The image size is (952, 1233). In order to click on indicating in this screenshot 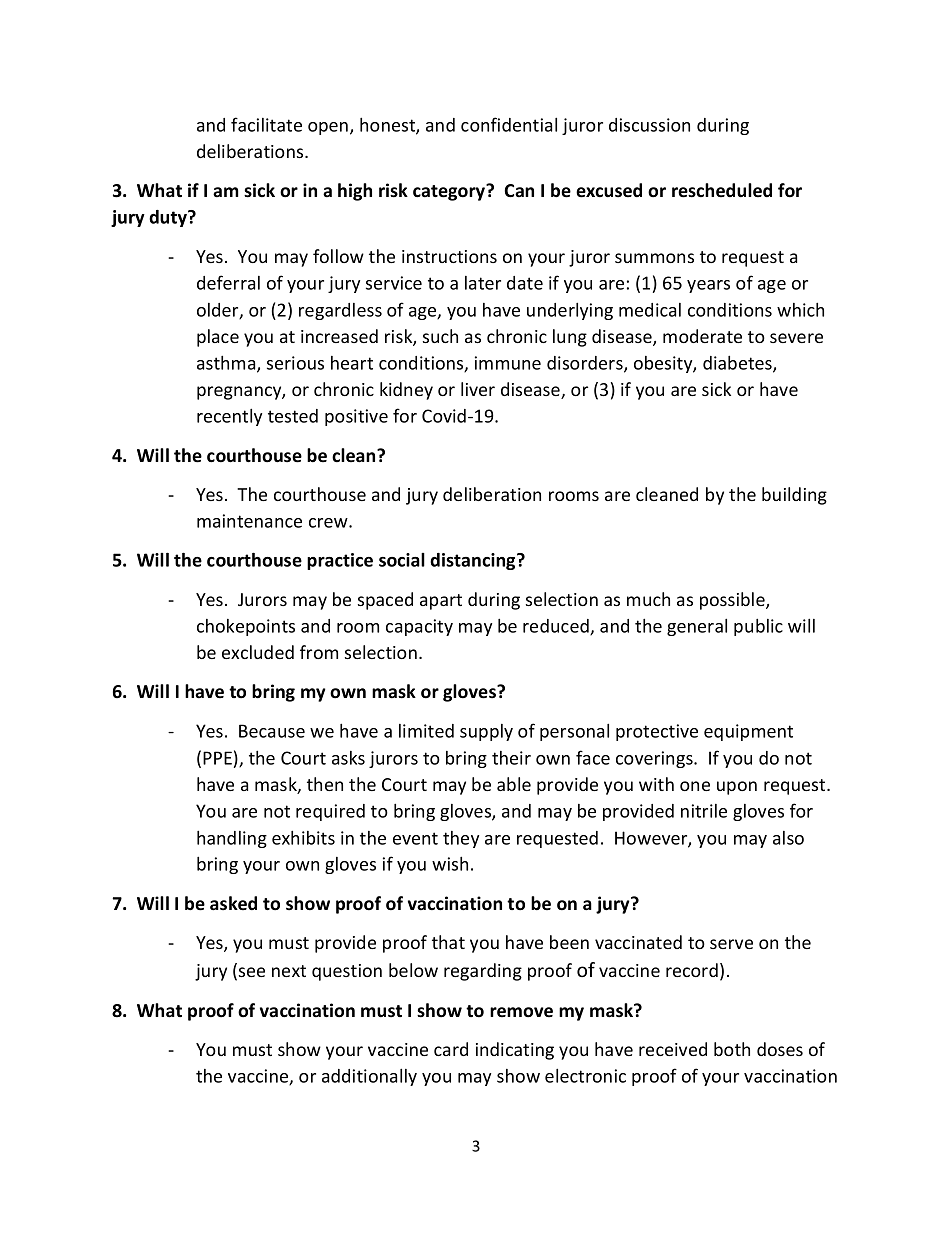, I will do `click(515, 1051)`.
